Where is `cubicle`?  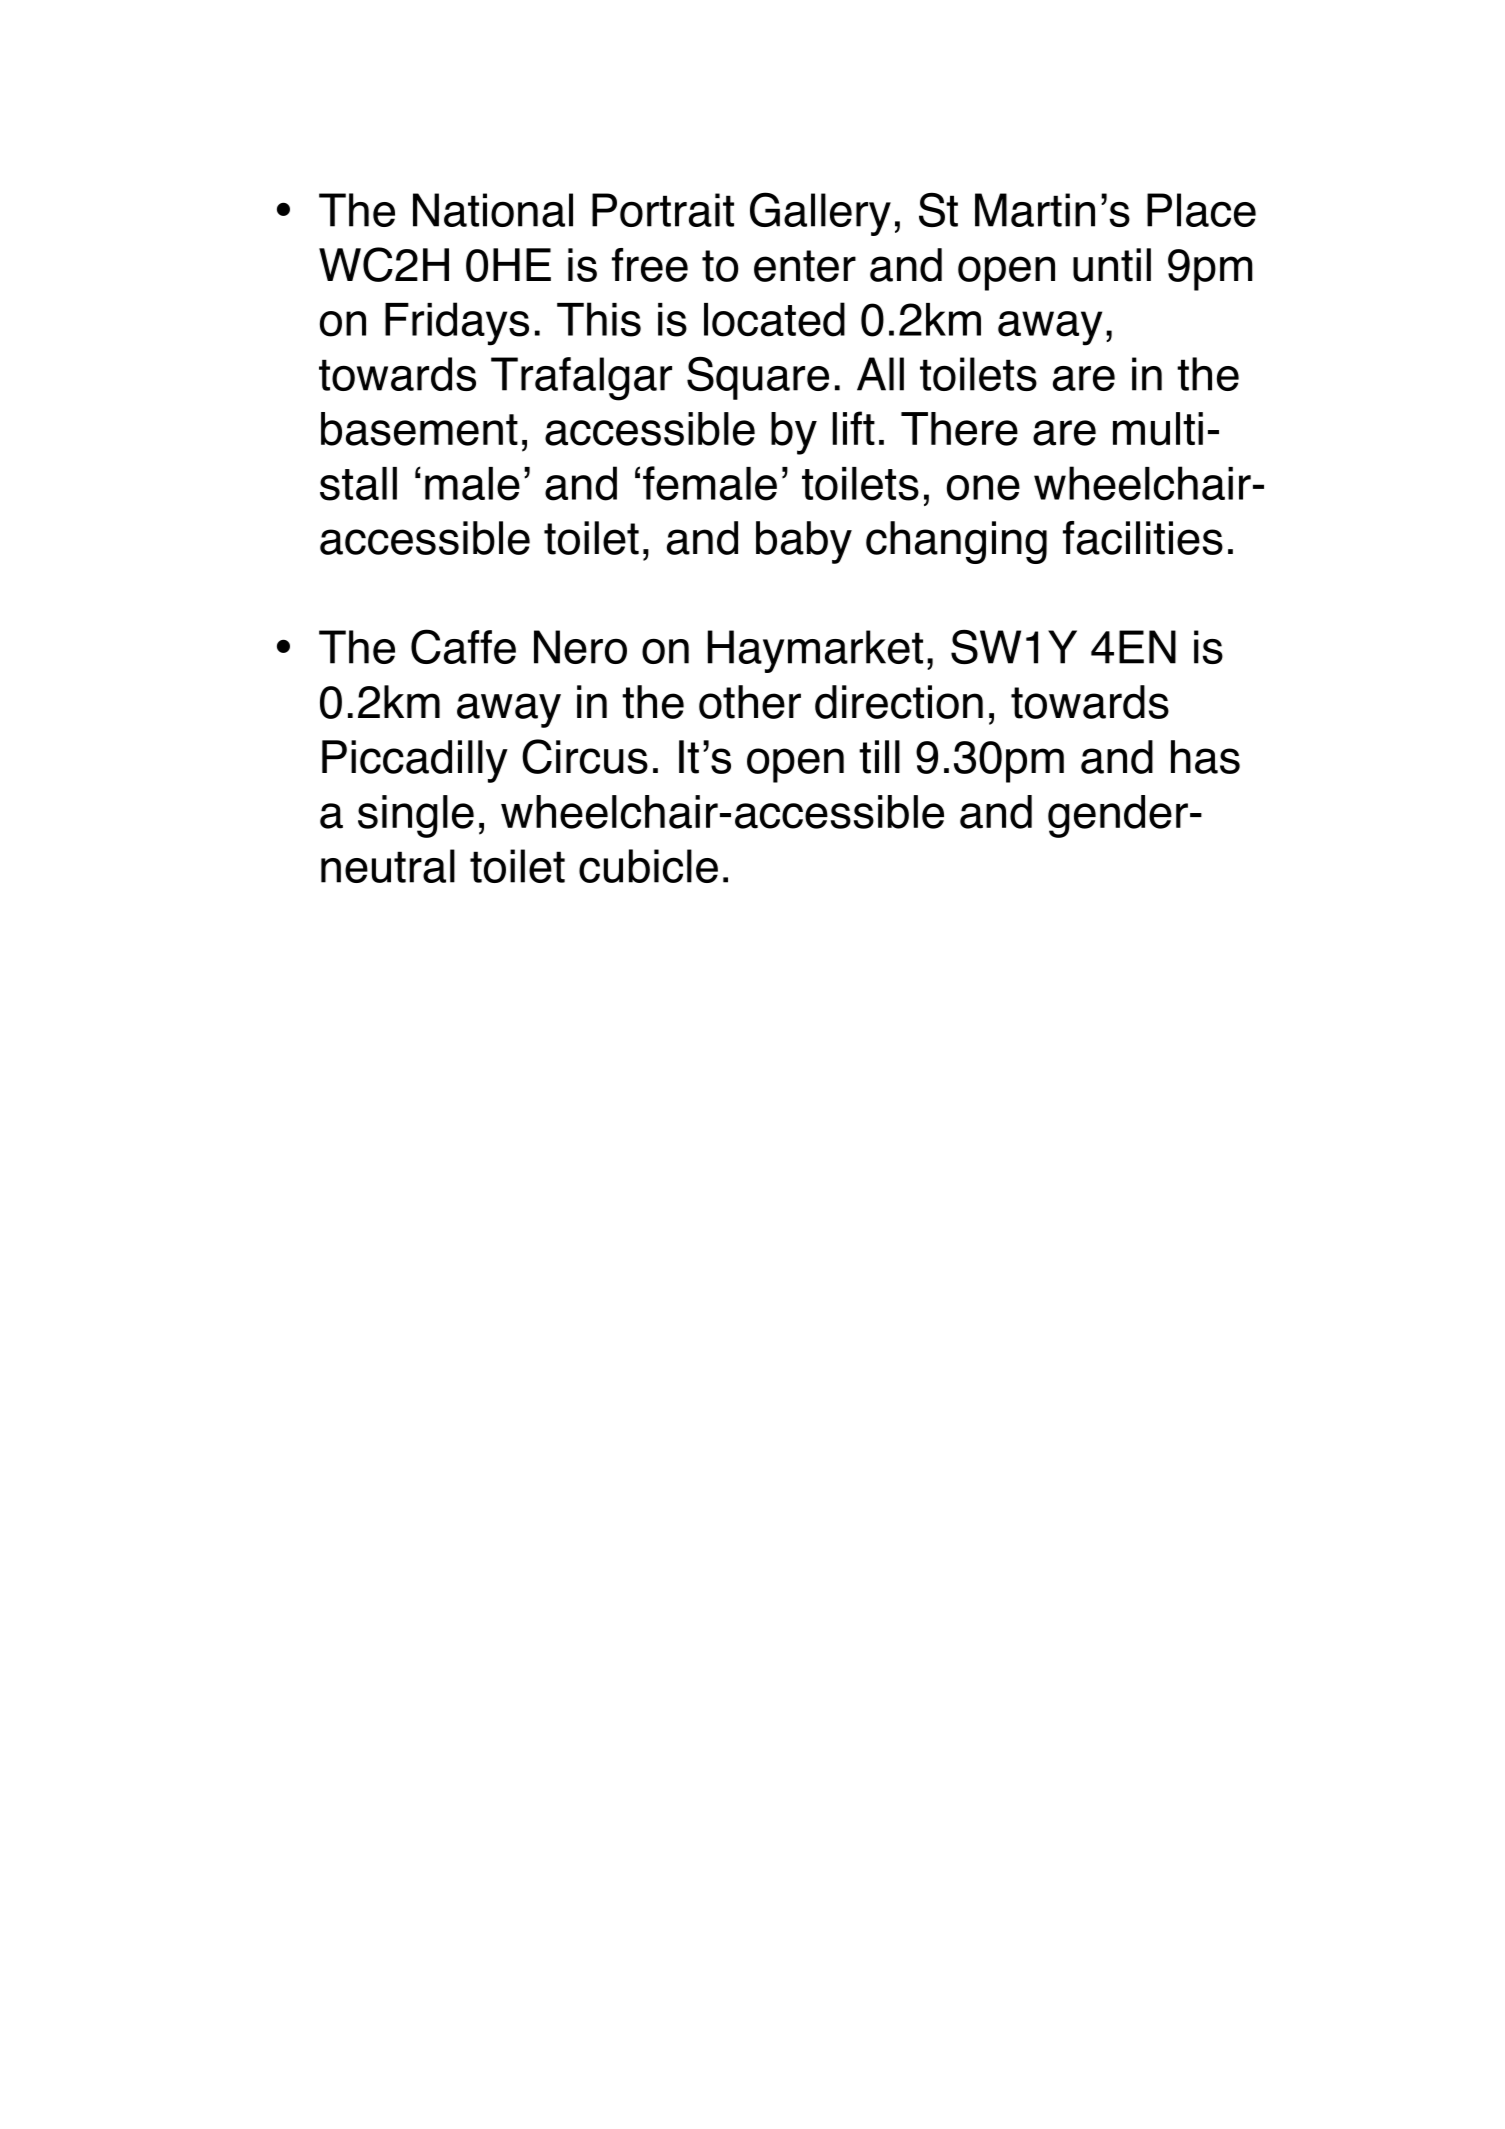
cubicle is located at coordinates (648, 866).
